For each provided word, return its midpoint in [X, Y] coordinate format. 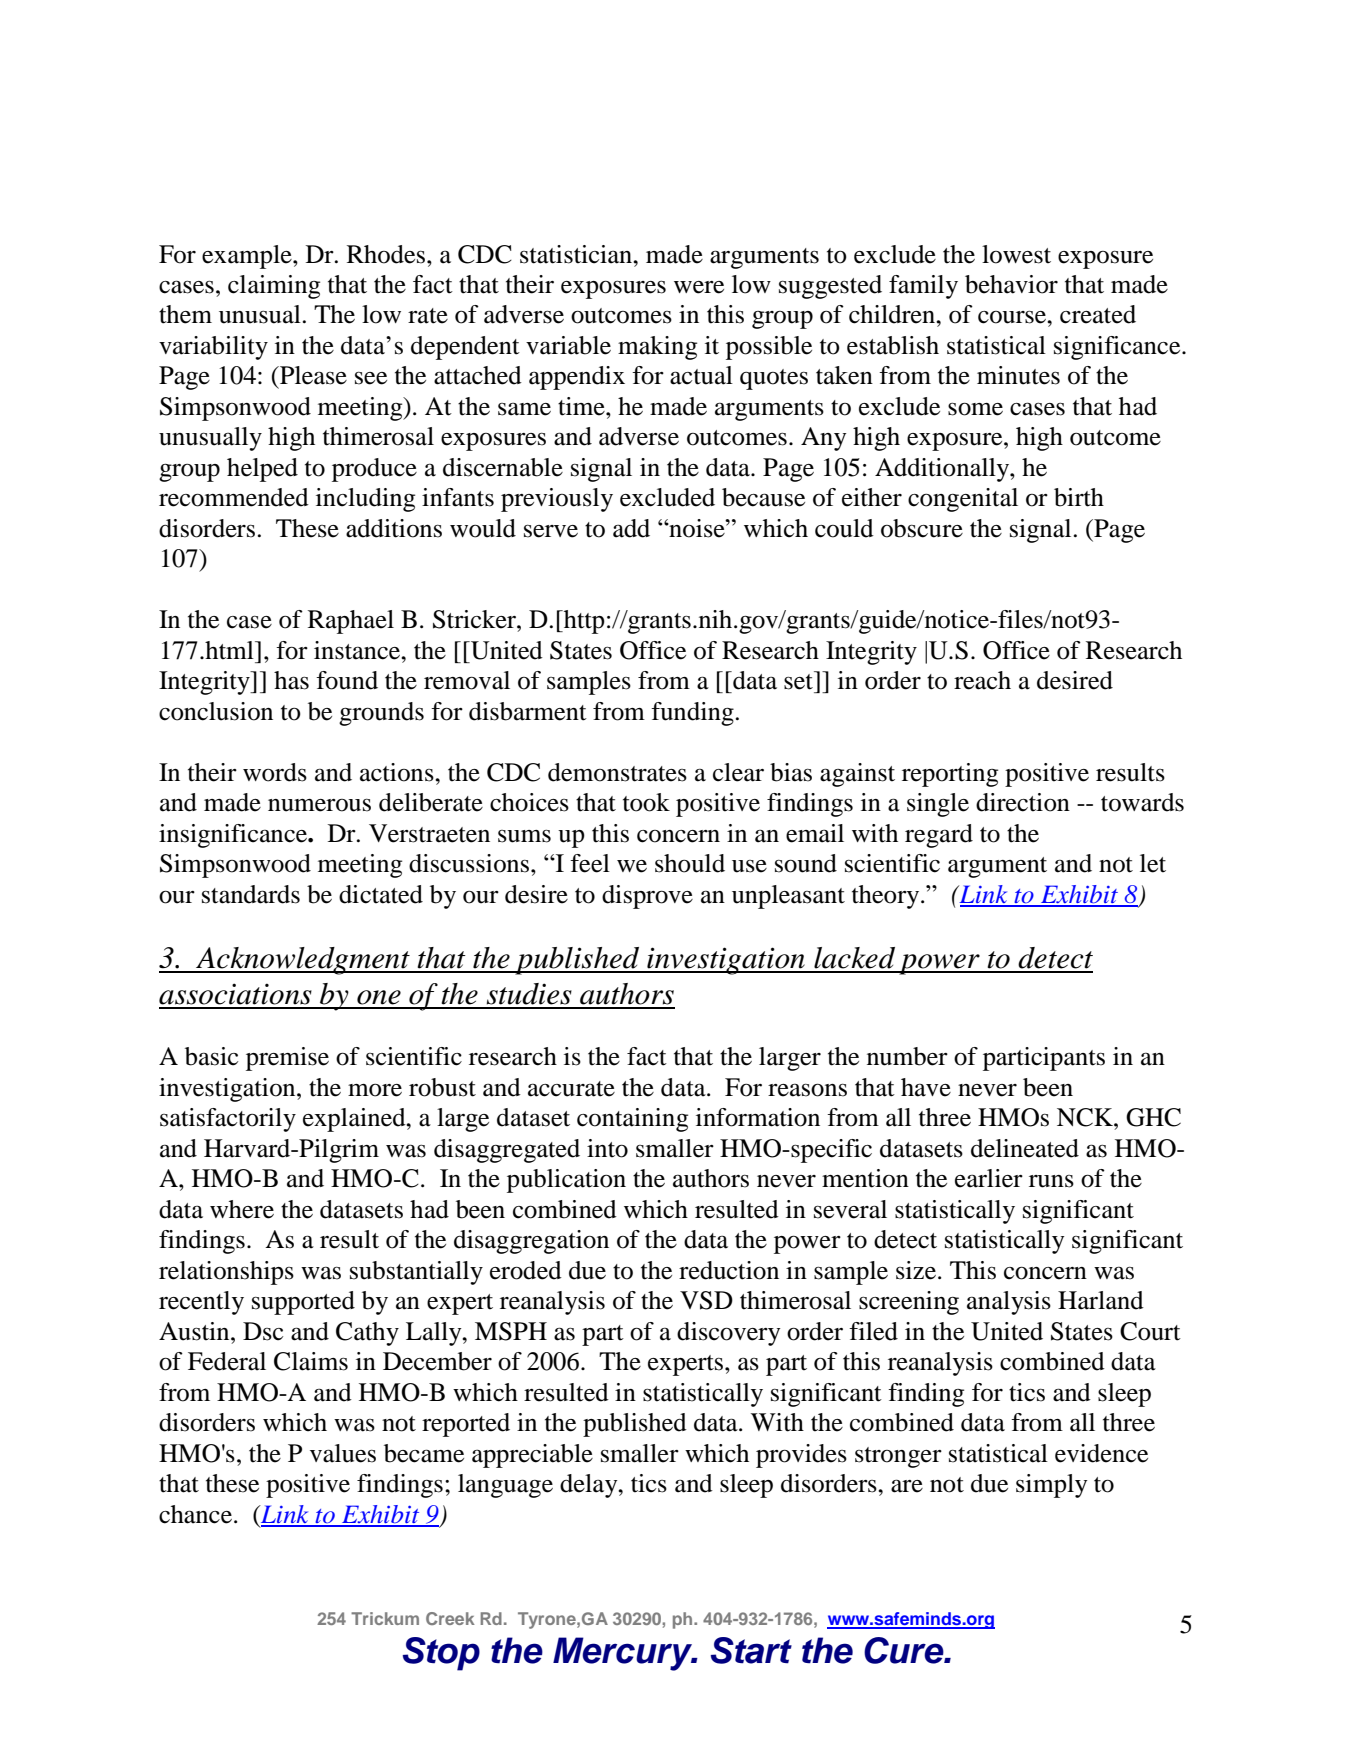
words [275, 772]
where [242, 1209]
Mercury [624, 1654]
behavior [1011, 284]
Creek [450, 1618]
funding [692, 714]
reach [982, 680]
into [607, 1148]
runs [1051, 1181]
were [699, 287]
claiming [274, 287]
